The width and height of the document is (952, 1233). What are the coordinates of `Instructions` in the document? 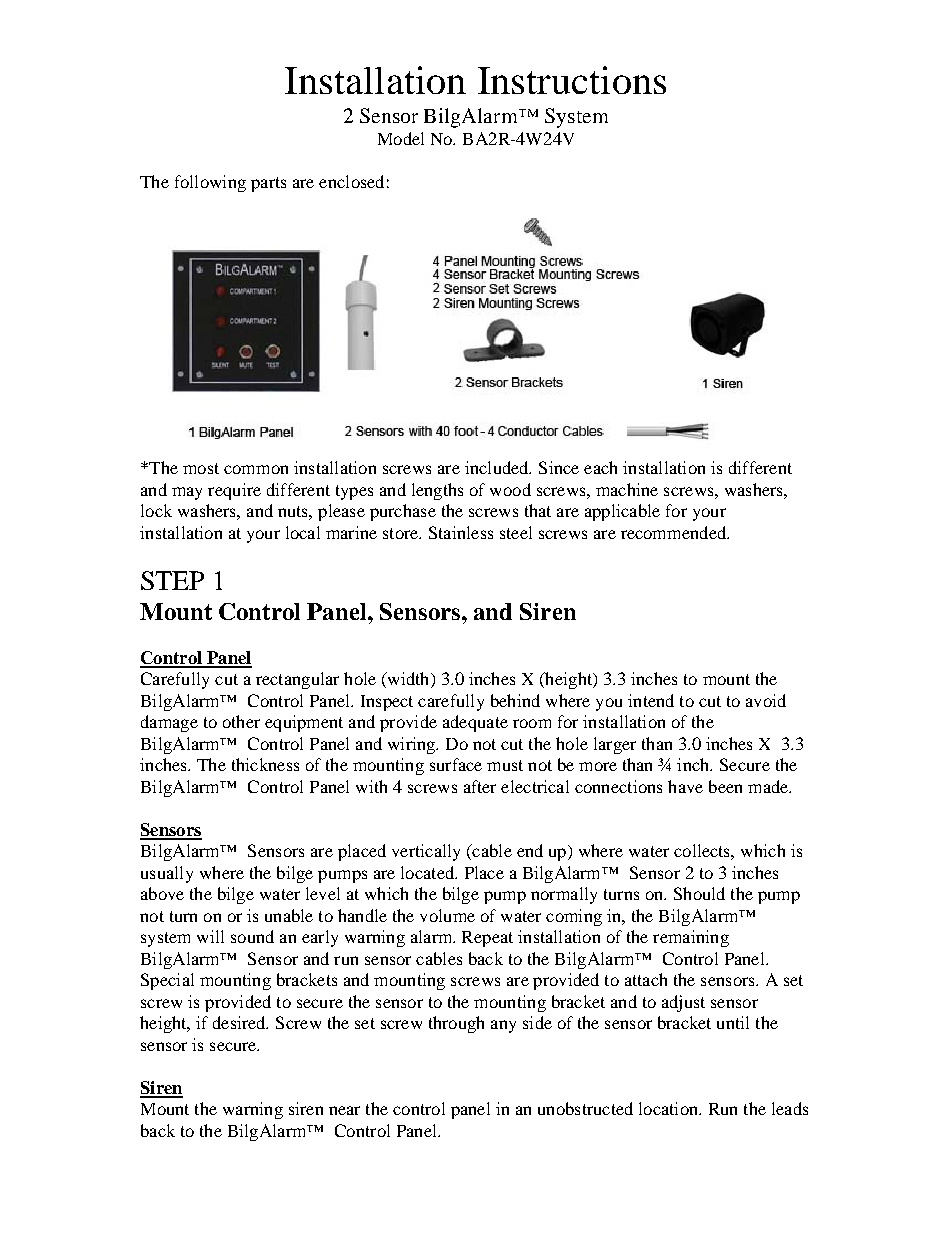 It's located at (572, 80).
